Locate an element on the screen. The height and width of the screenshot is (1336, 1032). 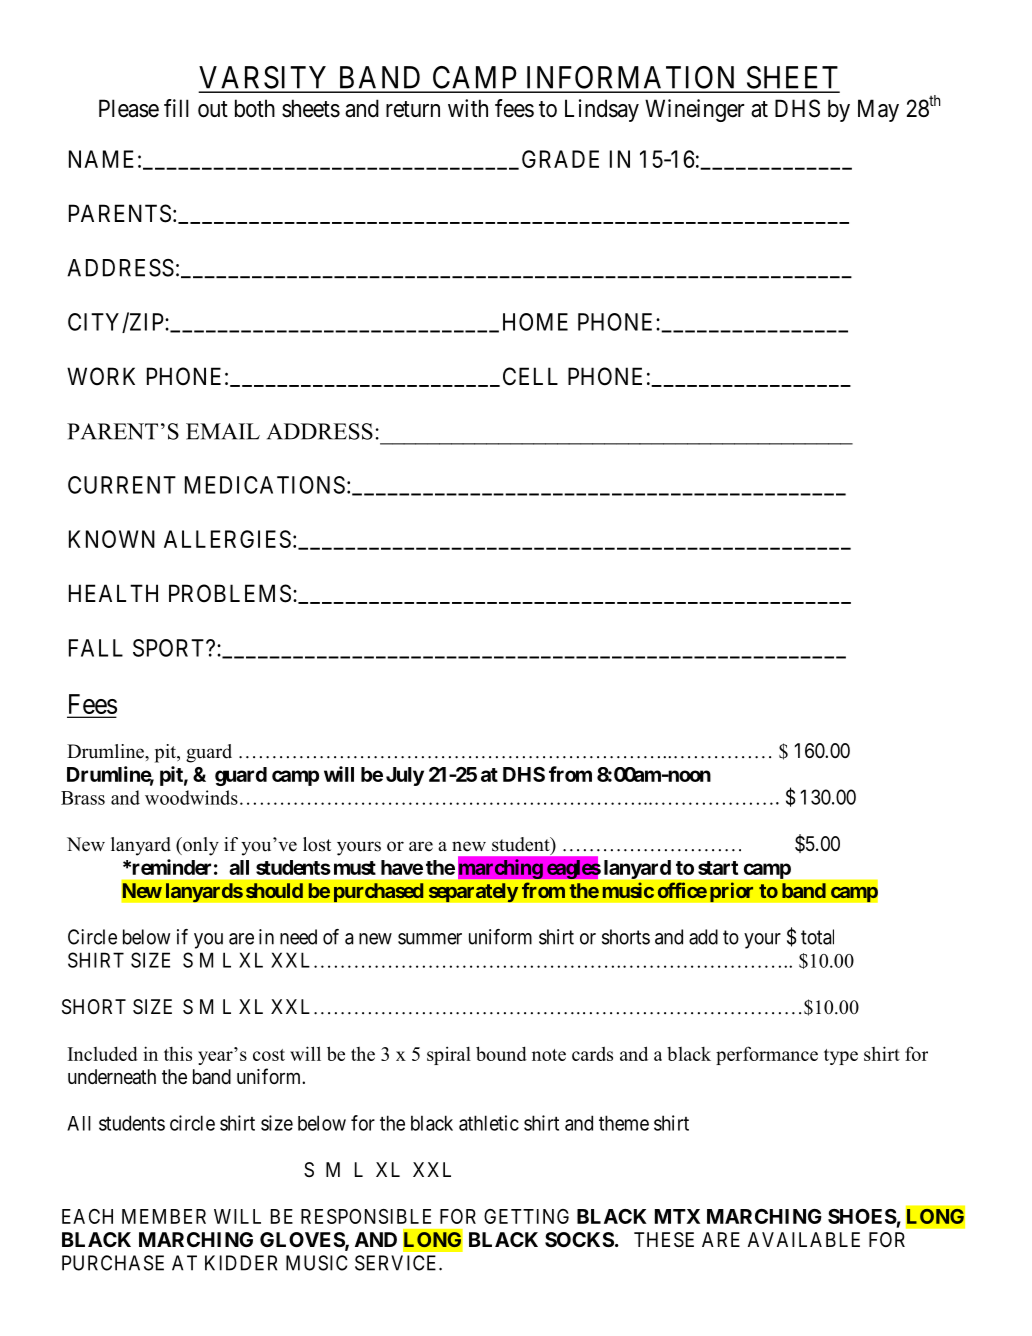
AVAILABLE is located at coordinates (804, 1239).
